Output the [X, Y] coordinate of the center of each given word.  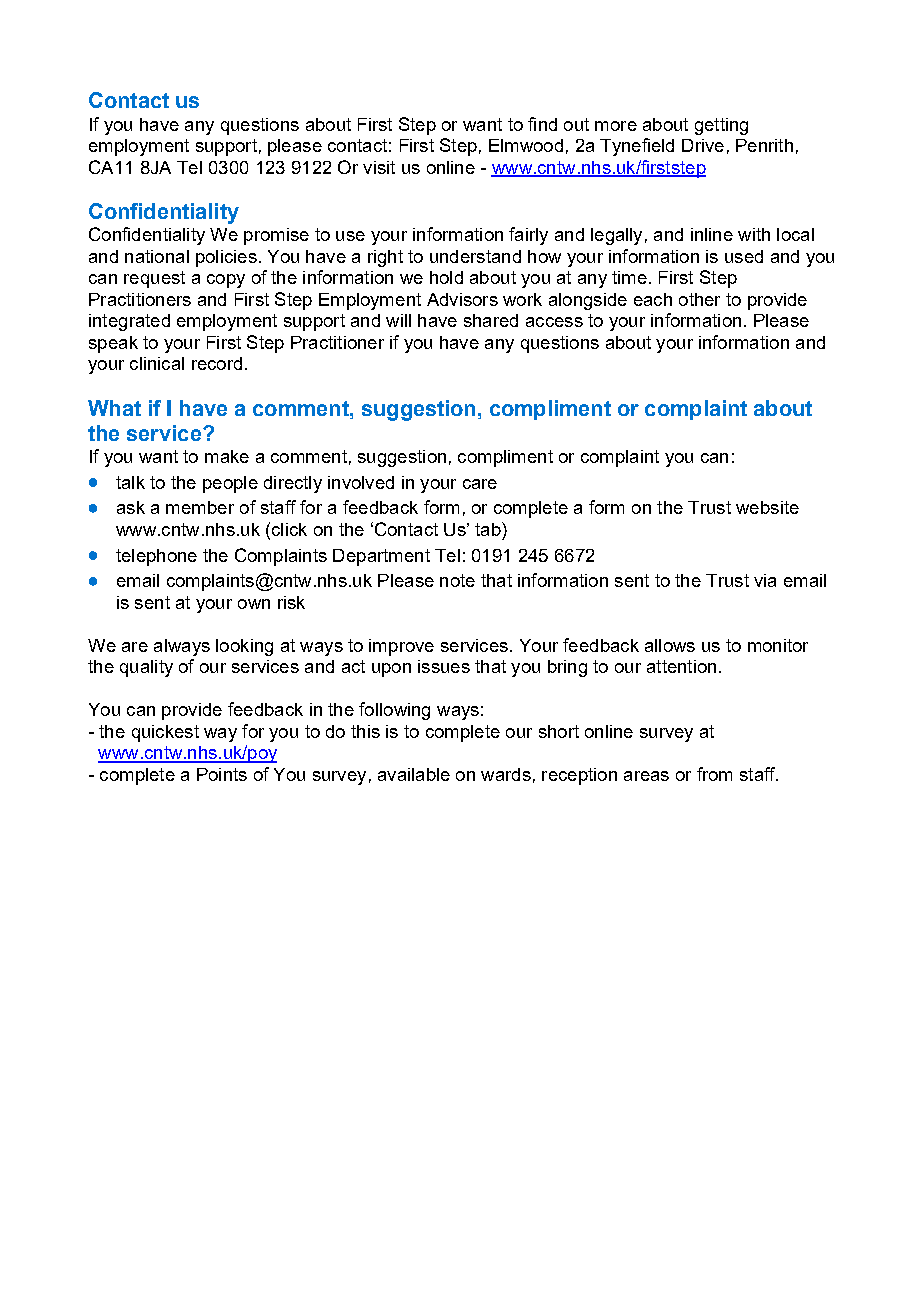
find [542, 124]
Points [222, 774]
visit [379, 167]
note [457, 580]
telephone [156, 557]
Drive [703, 145]
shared [491, 320]
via [765, 580]
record [217, 363]
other [699, 299]
